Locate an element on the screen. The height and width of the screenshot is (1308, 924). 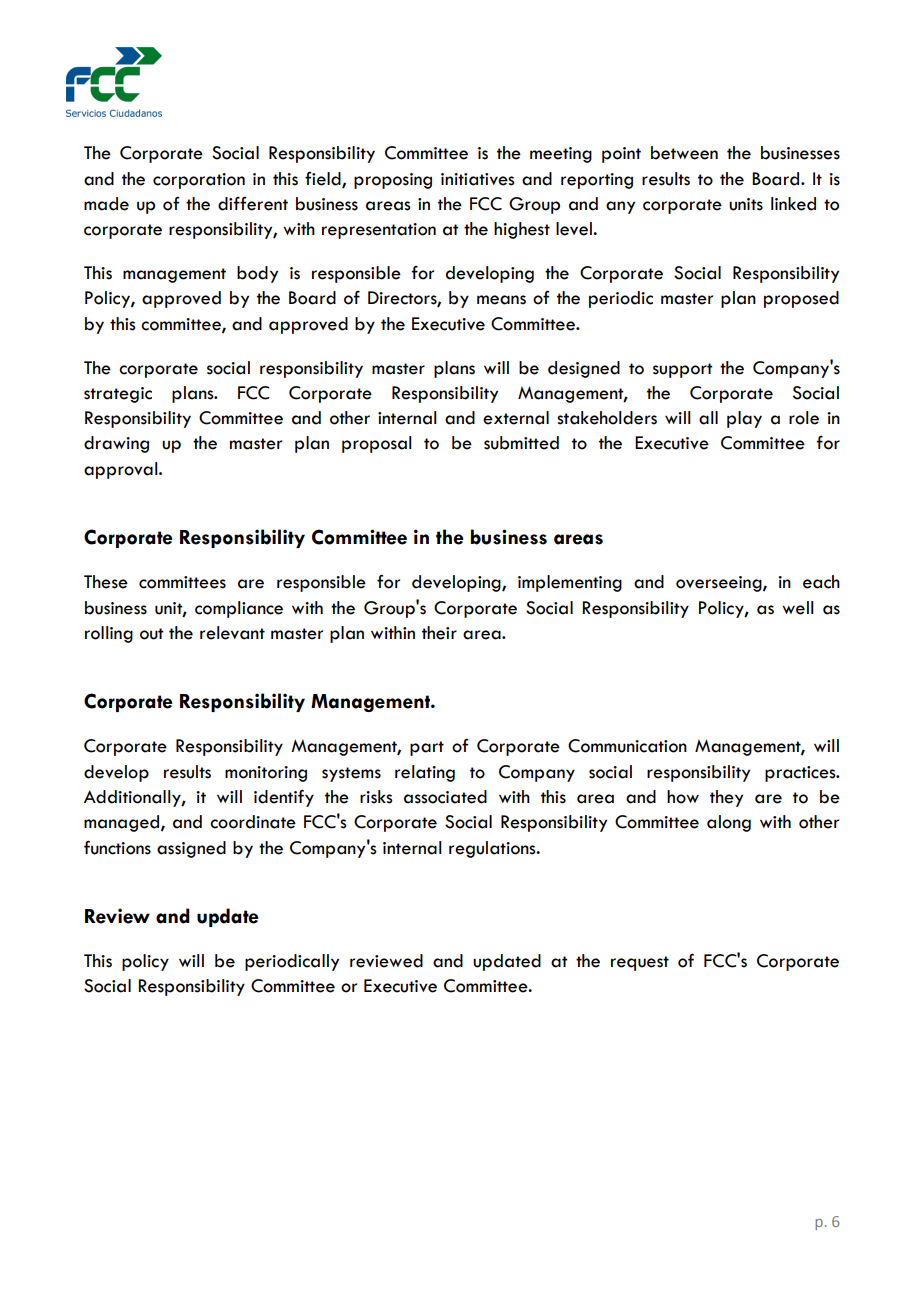
external is located at coordinates (516, 418).
